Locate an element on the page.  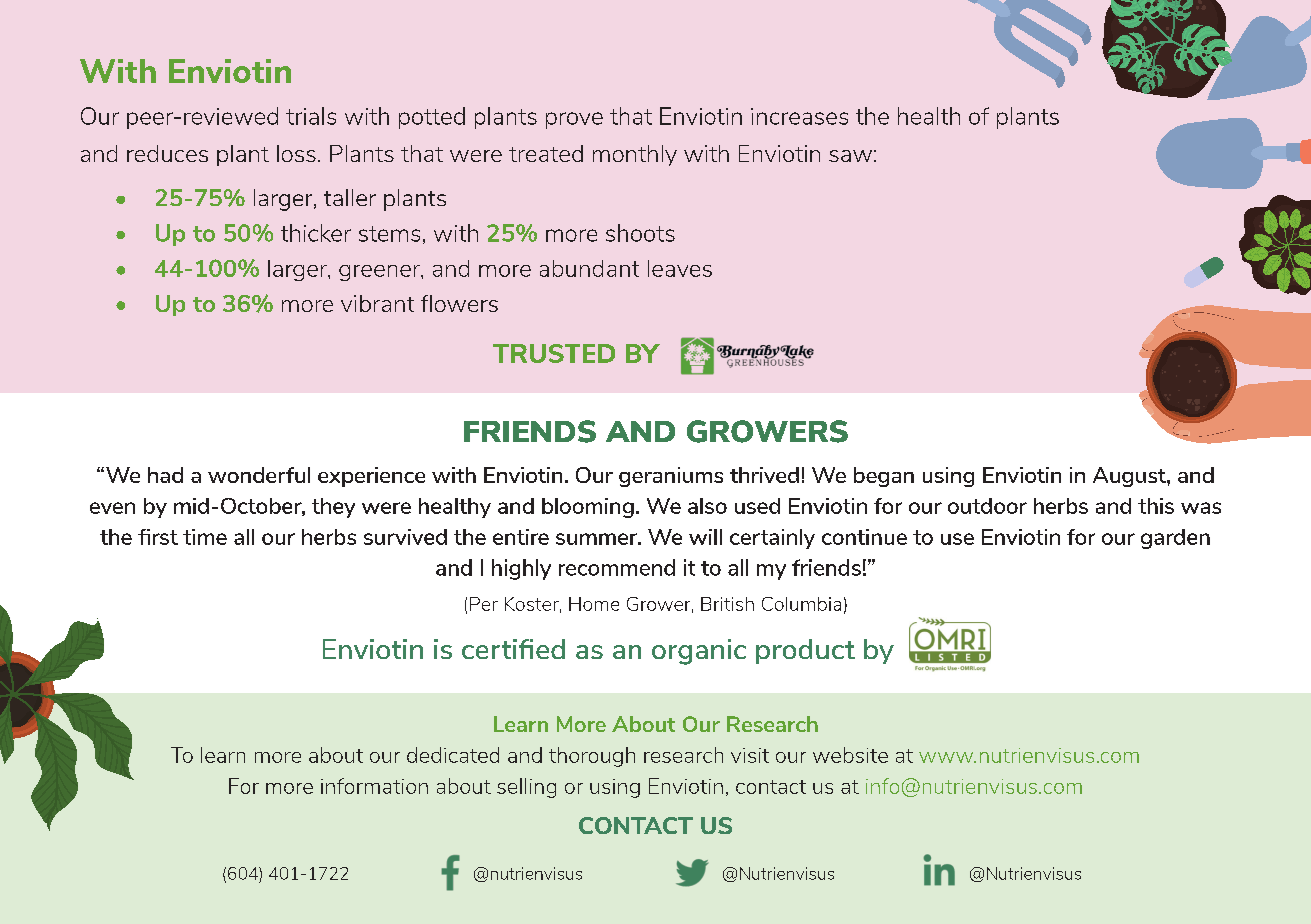
loss is located at coordinates (296, 153).
